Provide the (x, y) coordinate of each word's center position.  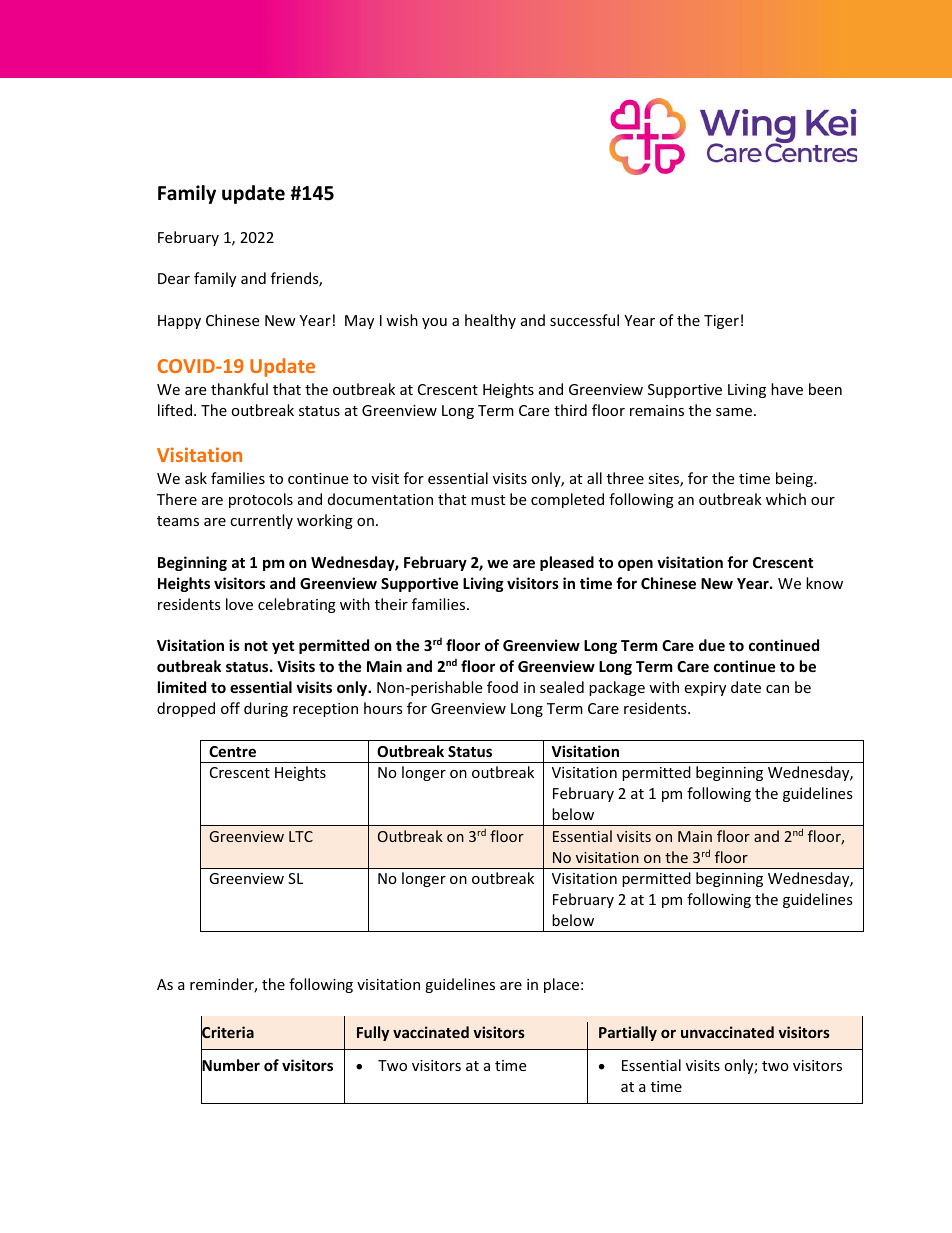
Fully (373, 1033)
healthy (490, 321)
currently (261, 521)
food (502, 687)
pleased (567, 563)
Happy (179, 322)
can (777, 689)
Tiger (721, 322)
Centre (232, 751)
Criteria (227, 1032)
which (786, 499)
